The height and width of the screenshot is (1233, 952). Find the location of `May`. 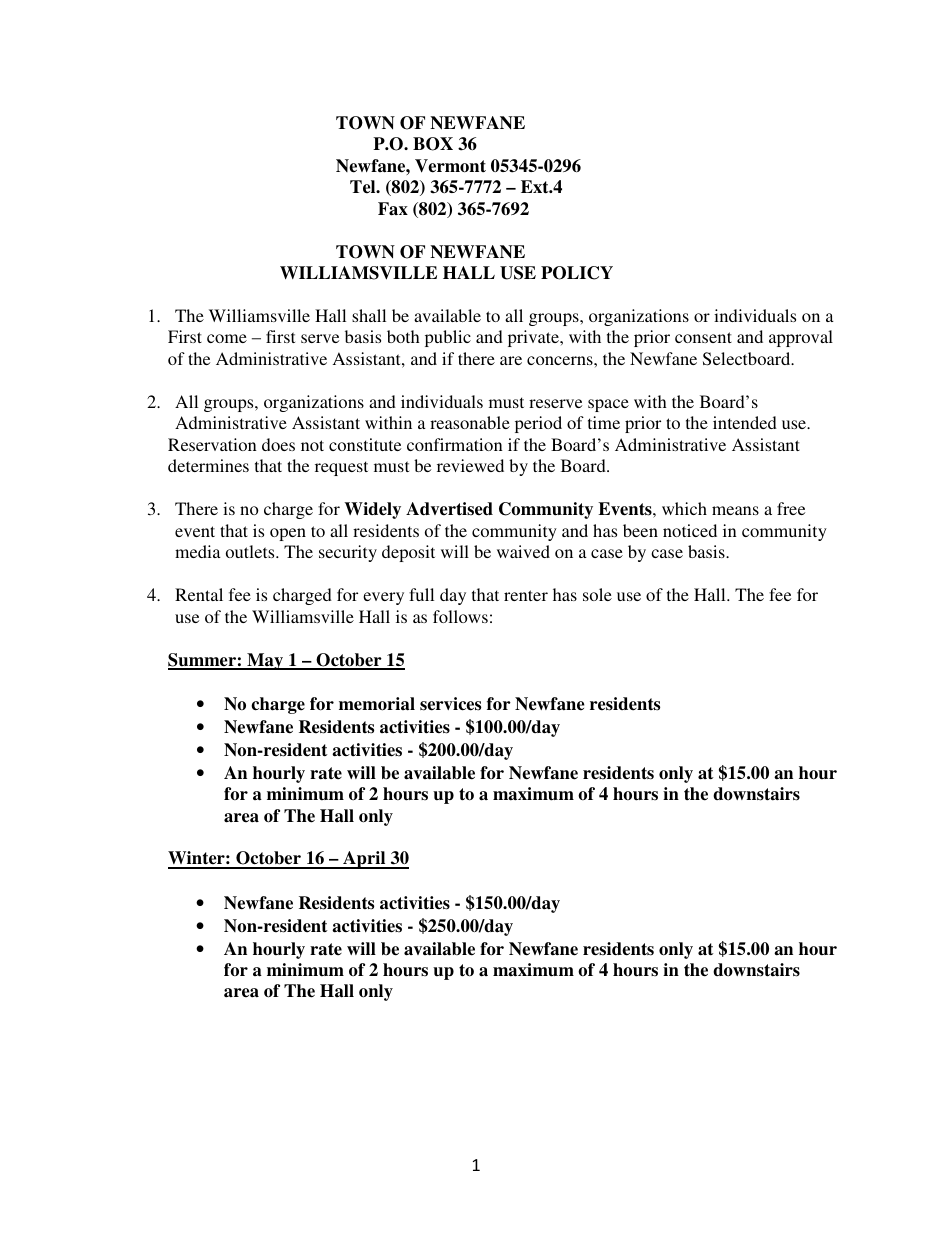

May is located at coordinates (265, 661).
